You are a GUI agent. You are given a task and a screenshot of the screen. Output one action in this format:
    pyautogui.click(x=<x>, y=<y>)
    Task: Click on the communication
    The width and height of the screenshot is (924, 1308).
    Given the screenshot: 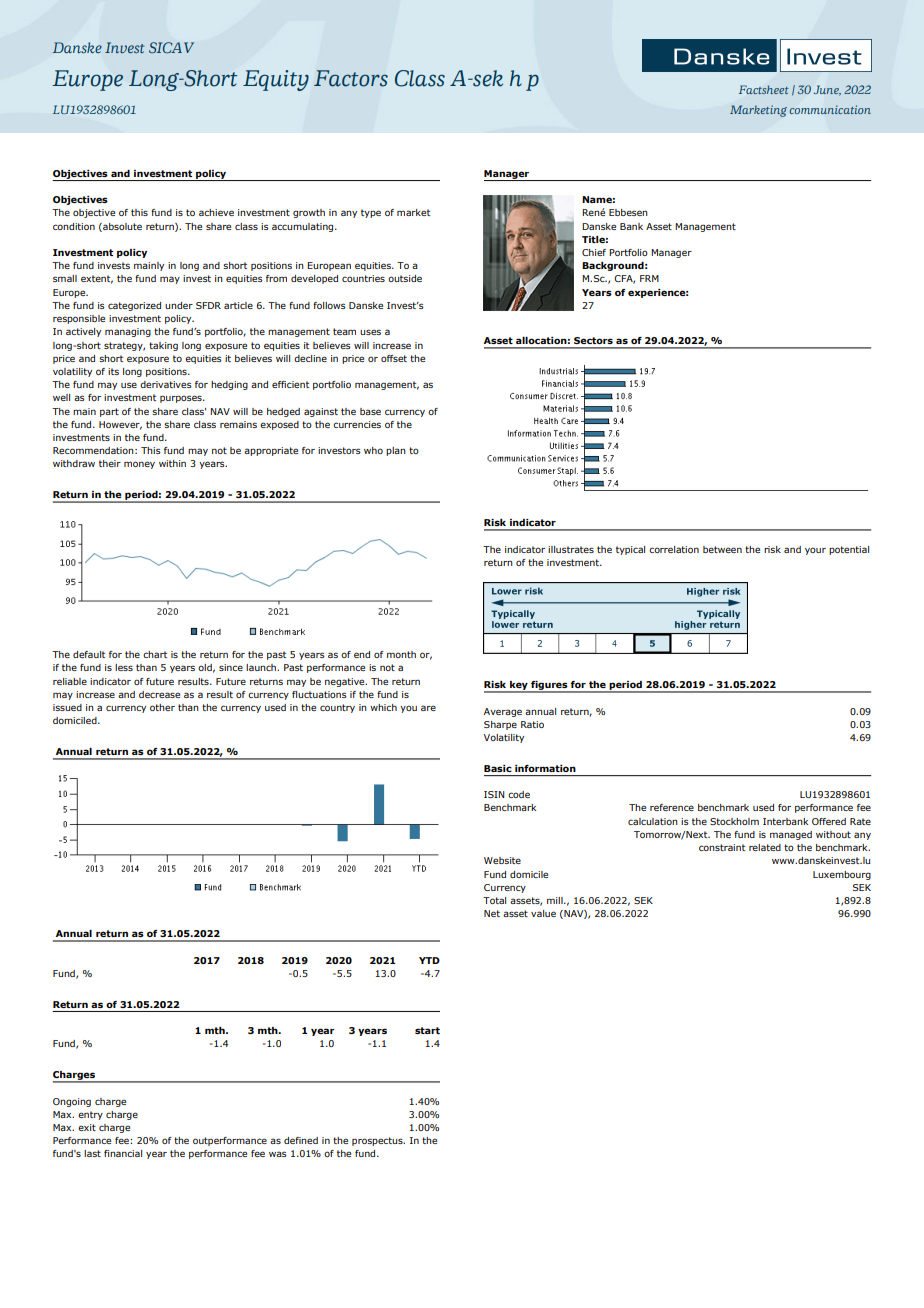 What is the action you would take?
    pyautogui.click(x=830, y=109)
